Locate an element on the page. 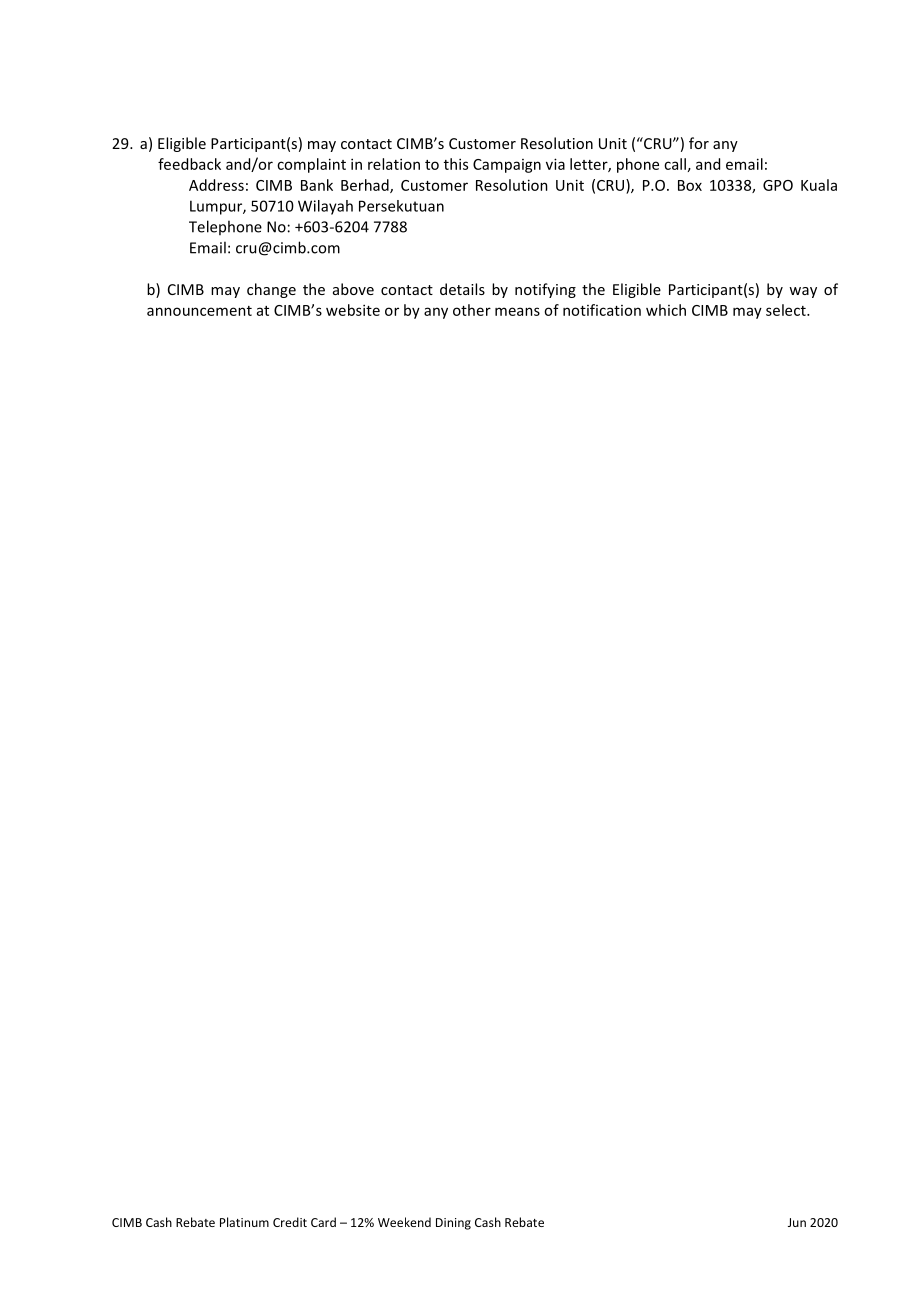 Image resolution: width=924 pixels, height=1308 pixels. complaint is located at coordinates (311, 165).
